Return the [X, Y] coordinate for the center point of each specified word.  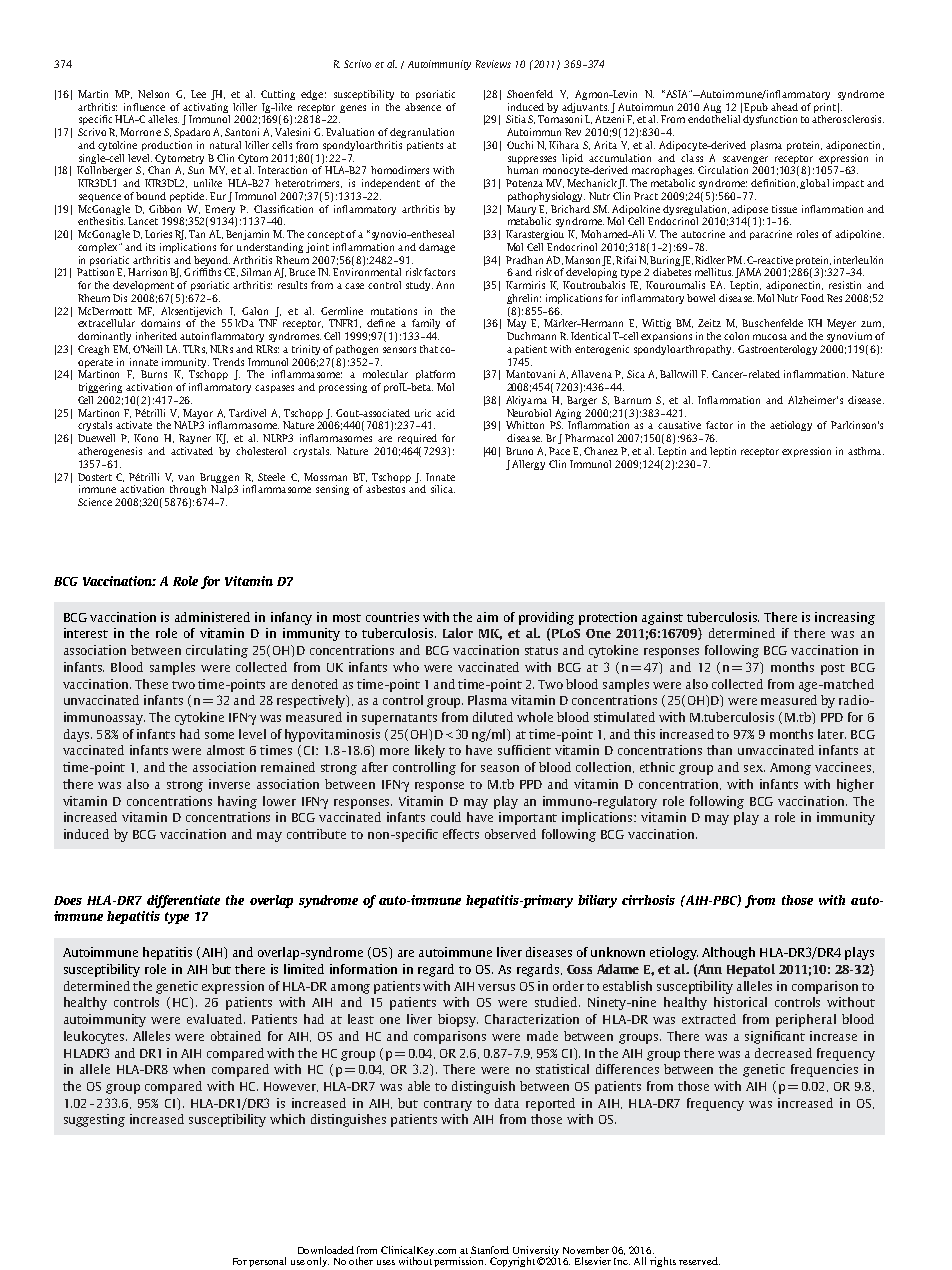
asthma [866, 451]
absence [423, 107]
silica [443, 489]
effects [461, 834]
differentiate [183, 901]
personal [267, 1262]
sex [754, 768]
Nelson [153, 94]
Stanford [490, 1250]
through [188, 490]
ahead [784, 107]
